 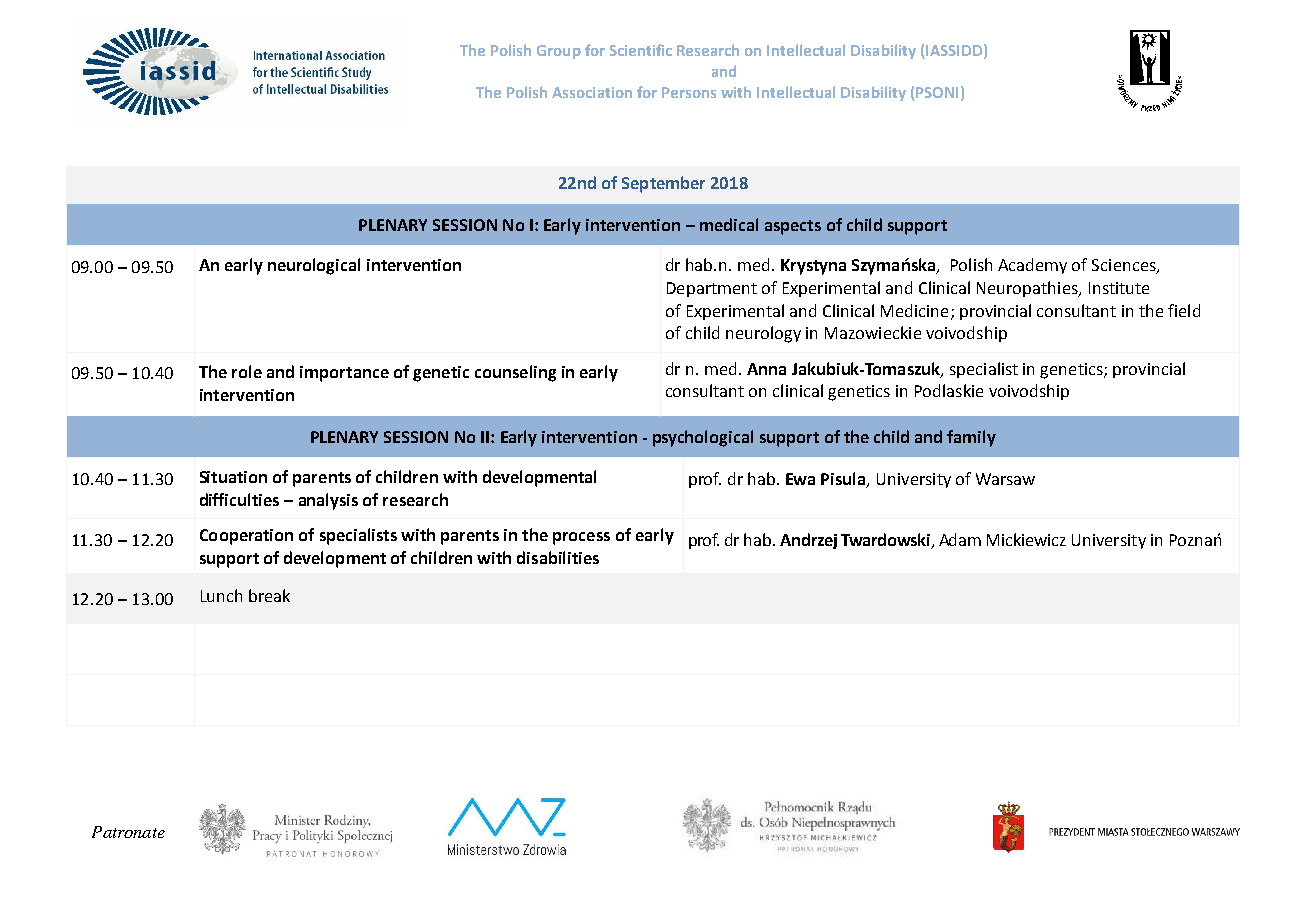 I want to click on family, so click(x=971, y=438).
